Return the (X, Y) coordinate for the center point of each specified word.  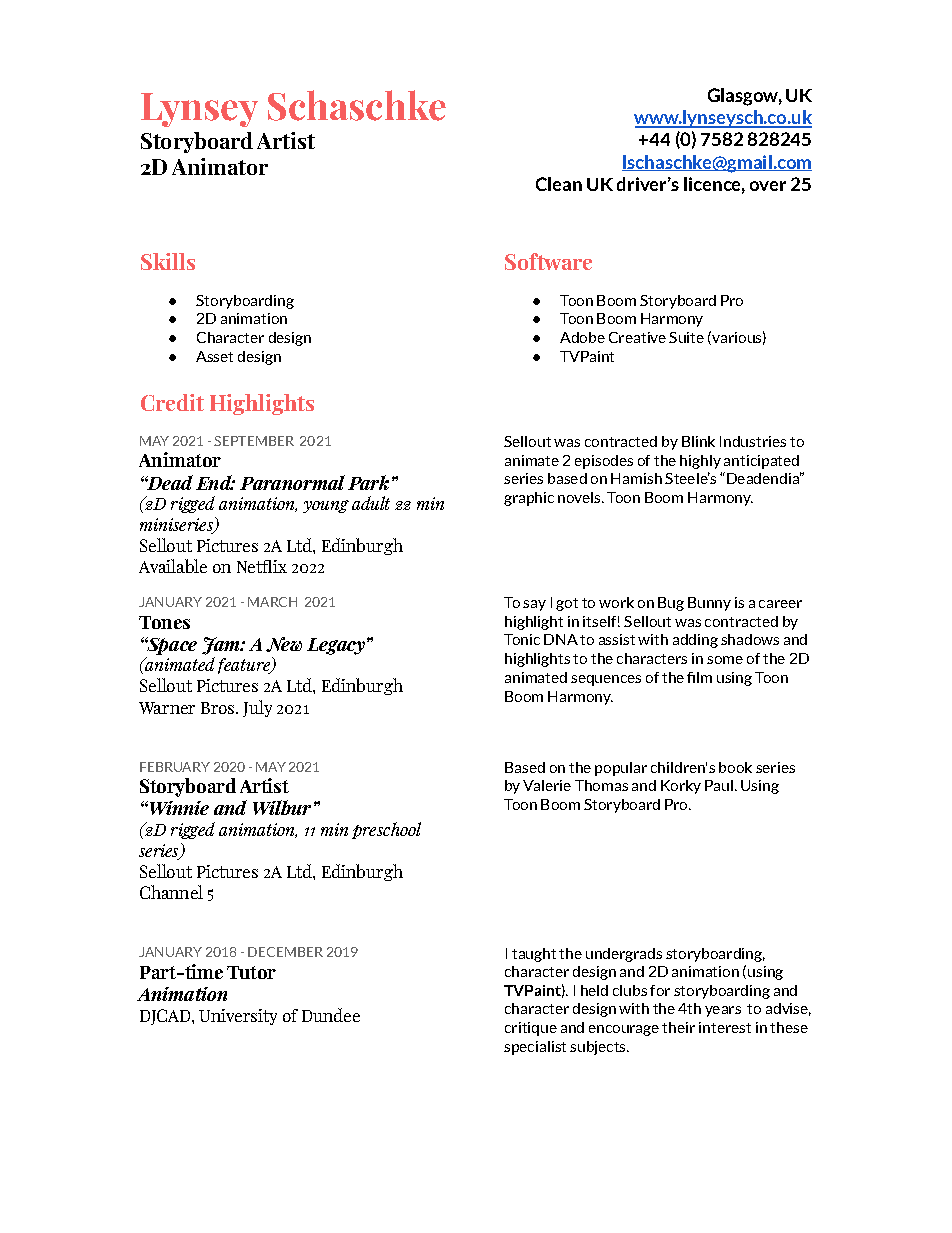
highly (700, 462)
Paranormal (292, 482)
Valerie (547, 785)
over (768, 186)
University (238, 1017)
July (257, 708)
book (735, 767)
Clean (559, 184)
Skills (168, 261)
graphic (529, 499)
